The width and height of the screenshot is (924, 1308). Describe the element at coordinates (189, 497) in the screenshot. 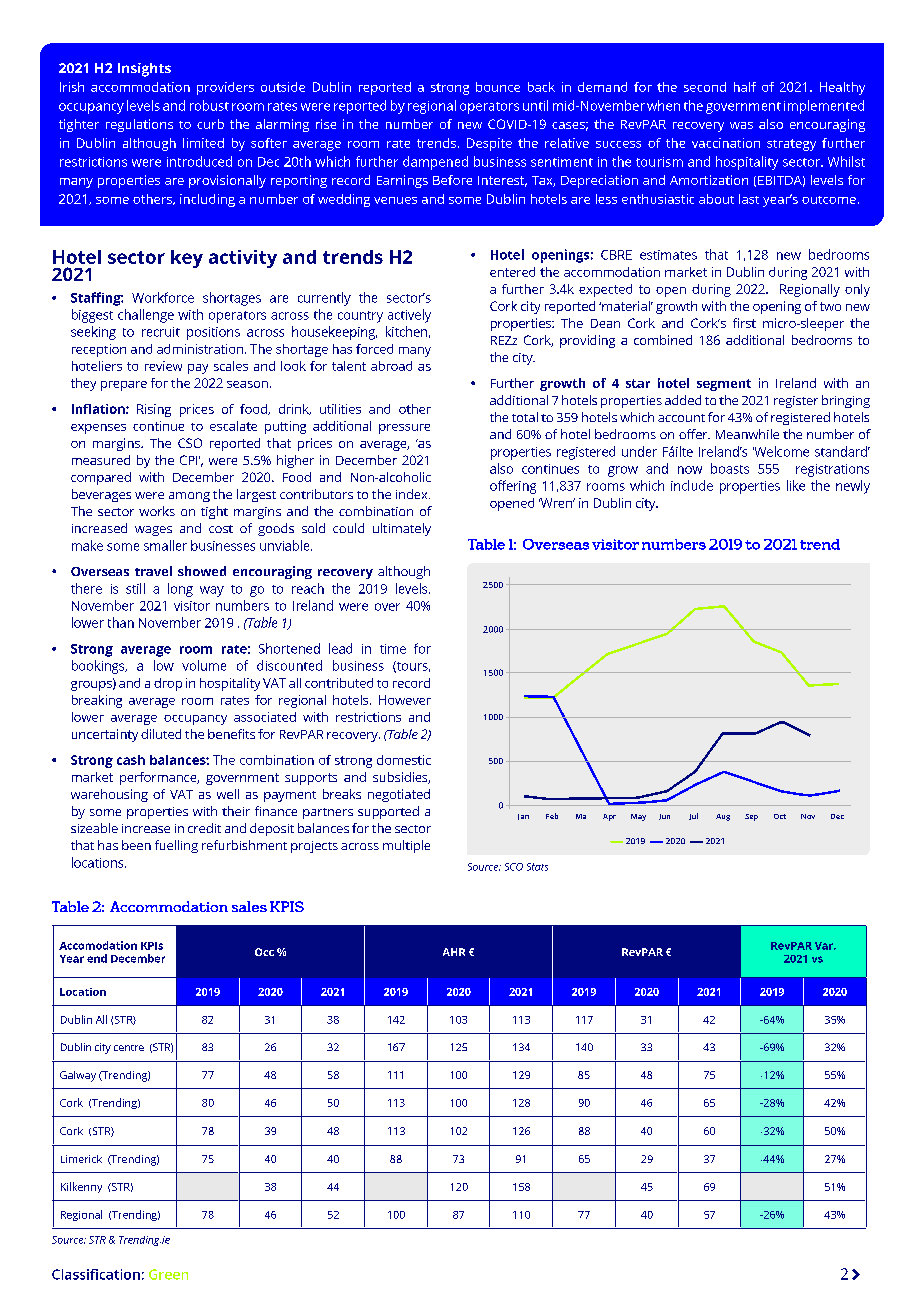

I see `among` at that location.
